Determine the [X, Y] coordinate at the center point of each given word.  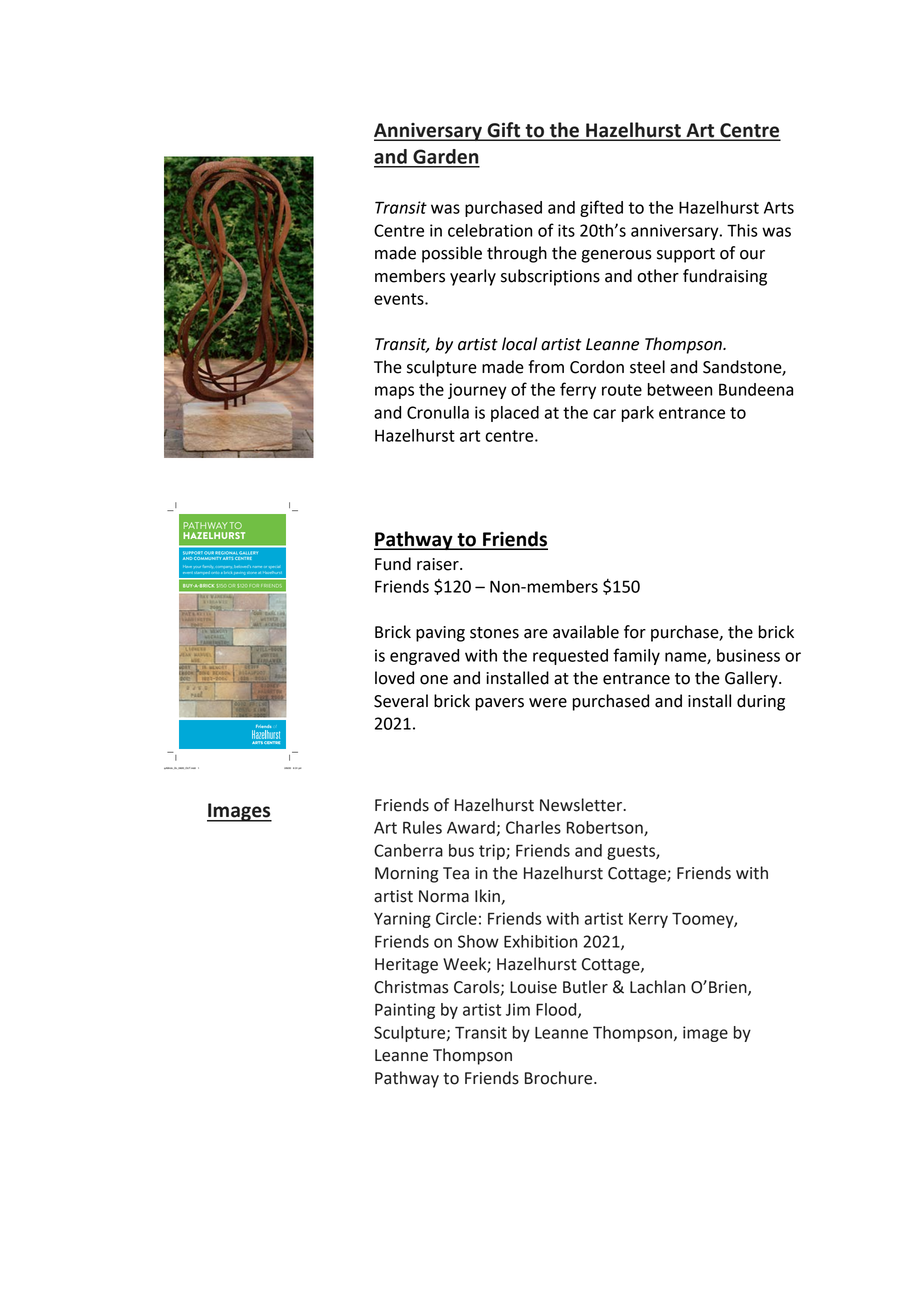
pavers [499, 704]
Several [401, 701]
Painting [405, 1011]
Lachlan [657, 987]
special [274, 567]
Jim [518, 1009]
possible [452, 254]
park [638, 414]
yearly [473, 277]
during [761, 702]
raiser [439, 564]
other [658, 276]
